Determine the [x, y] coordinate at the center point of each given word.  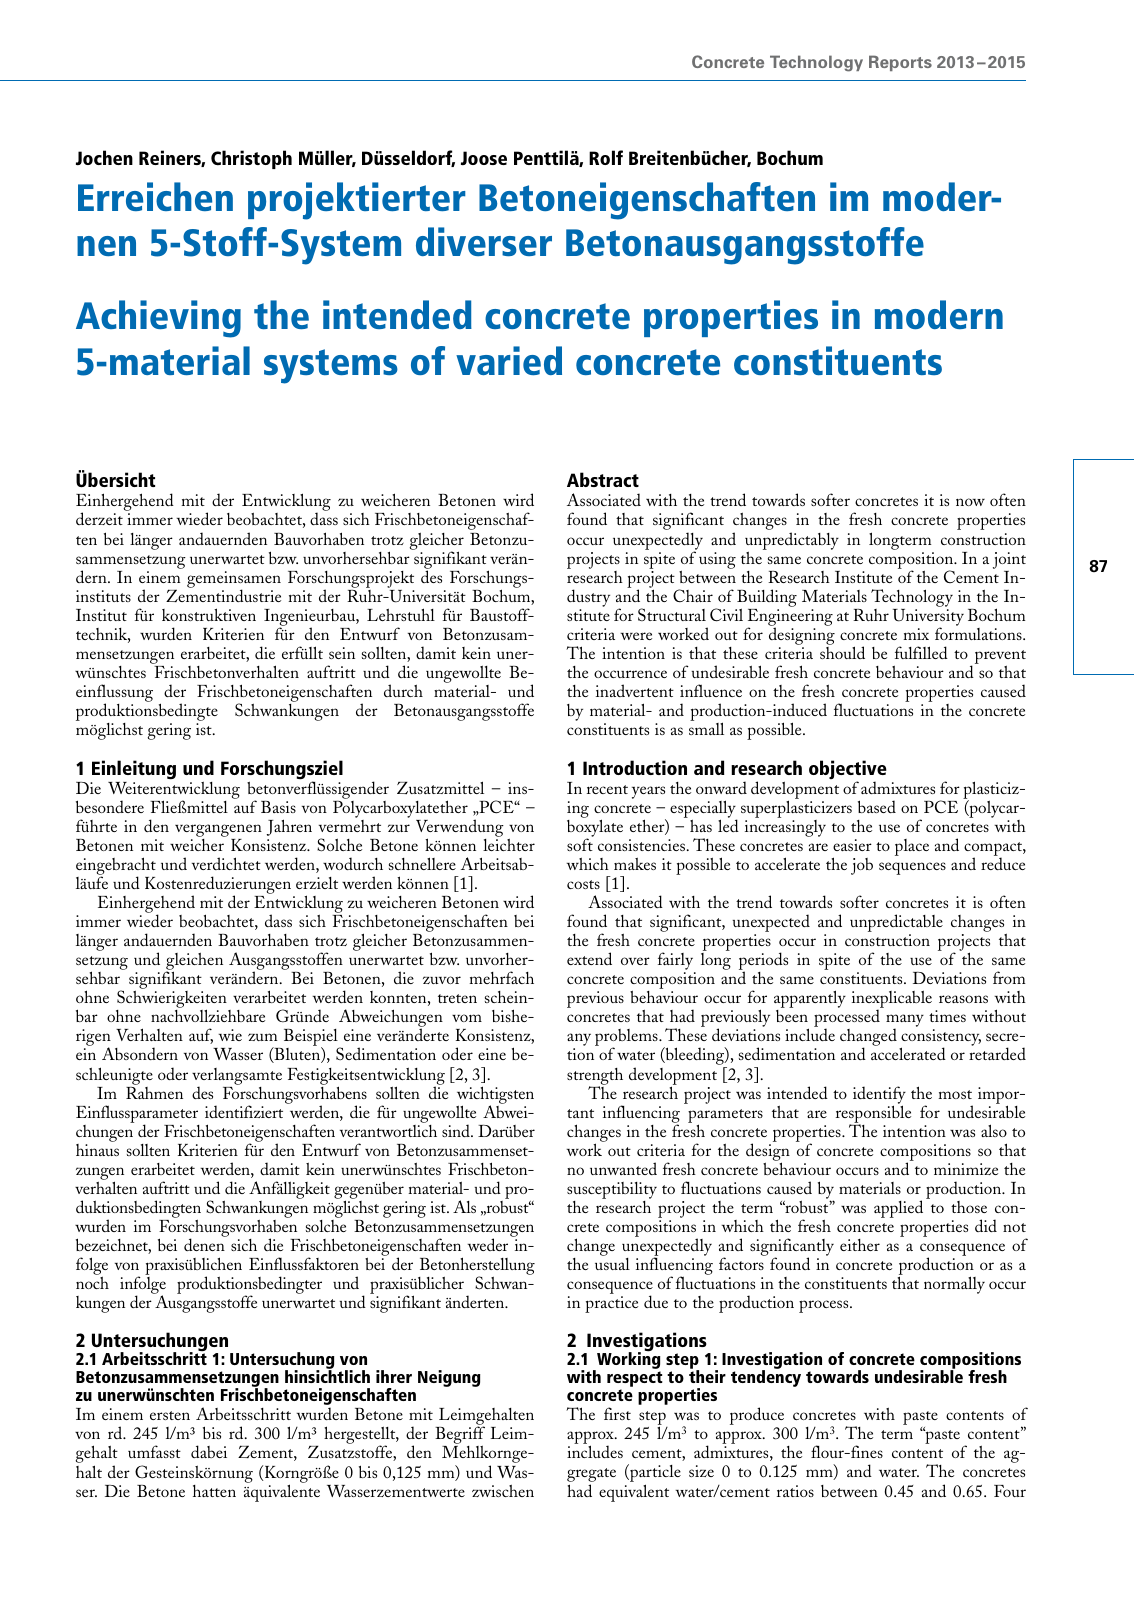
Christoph [251, 159]
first [617, 1413]
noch [92, 1283]
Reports [900, 63]
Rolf [606, 157]
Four [1010, 1491]
